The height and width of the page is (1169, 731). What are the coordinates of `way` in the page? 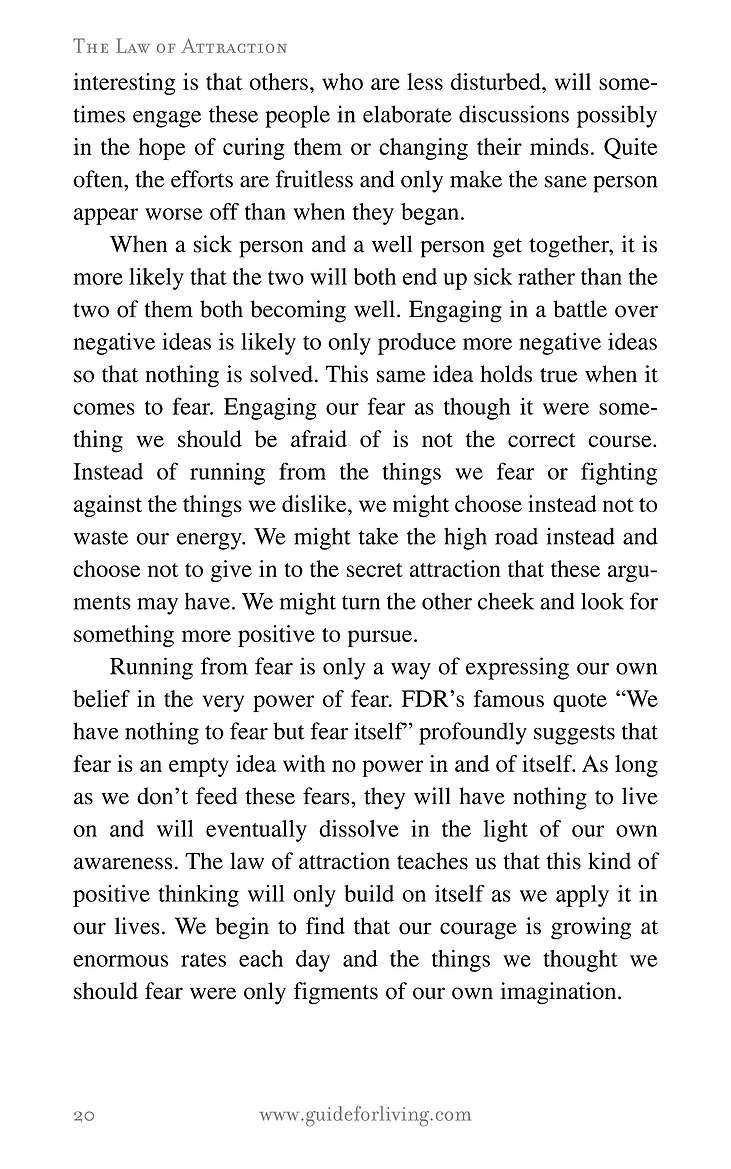 It's located at (411, 671).
